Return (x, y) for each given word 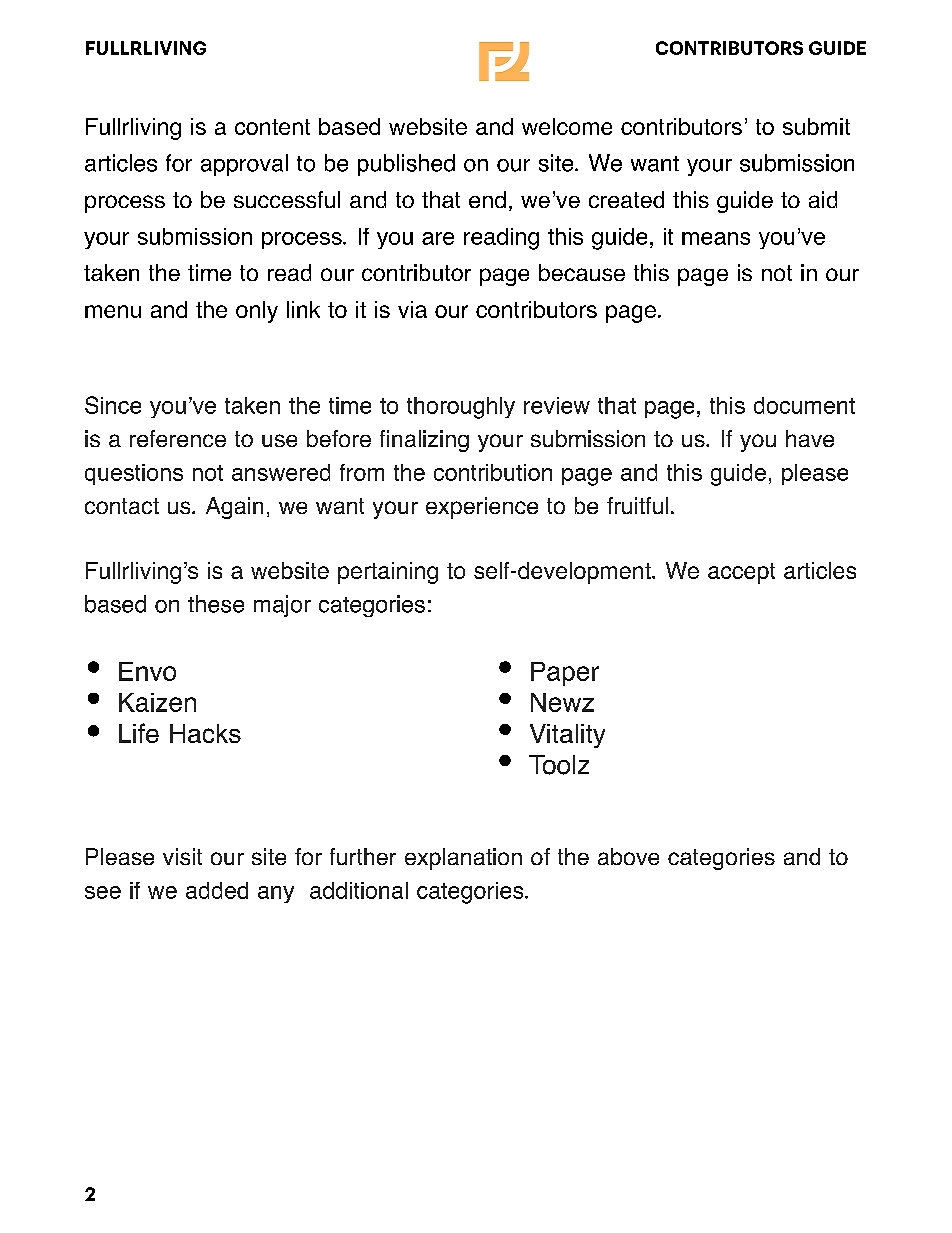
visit (182, 856)
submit (816, 126)
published (406, 165)
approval (244, 165)
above (628, 856)
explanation (463, 859)
